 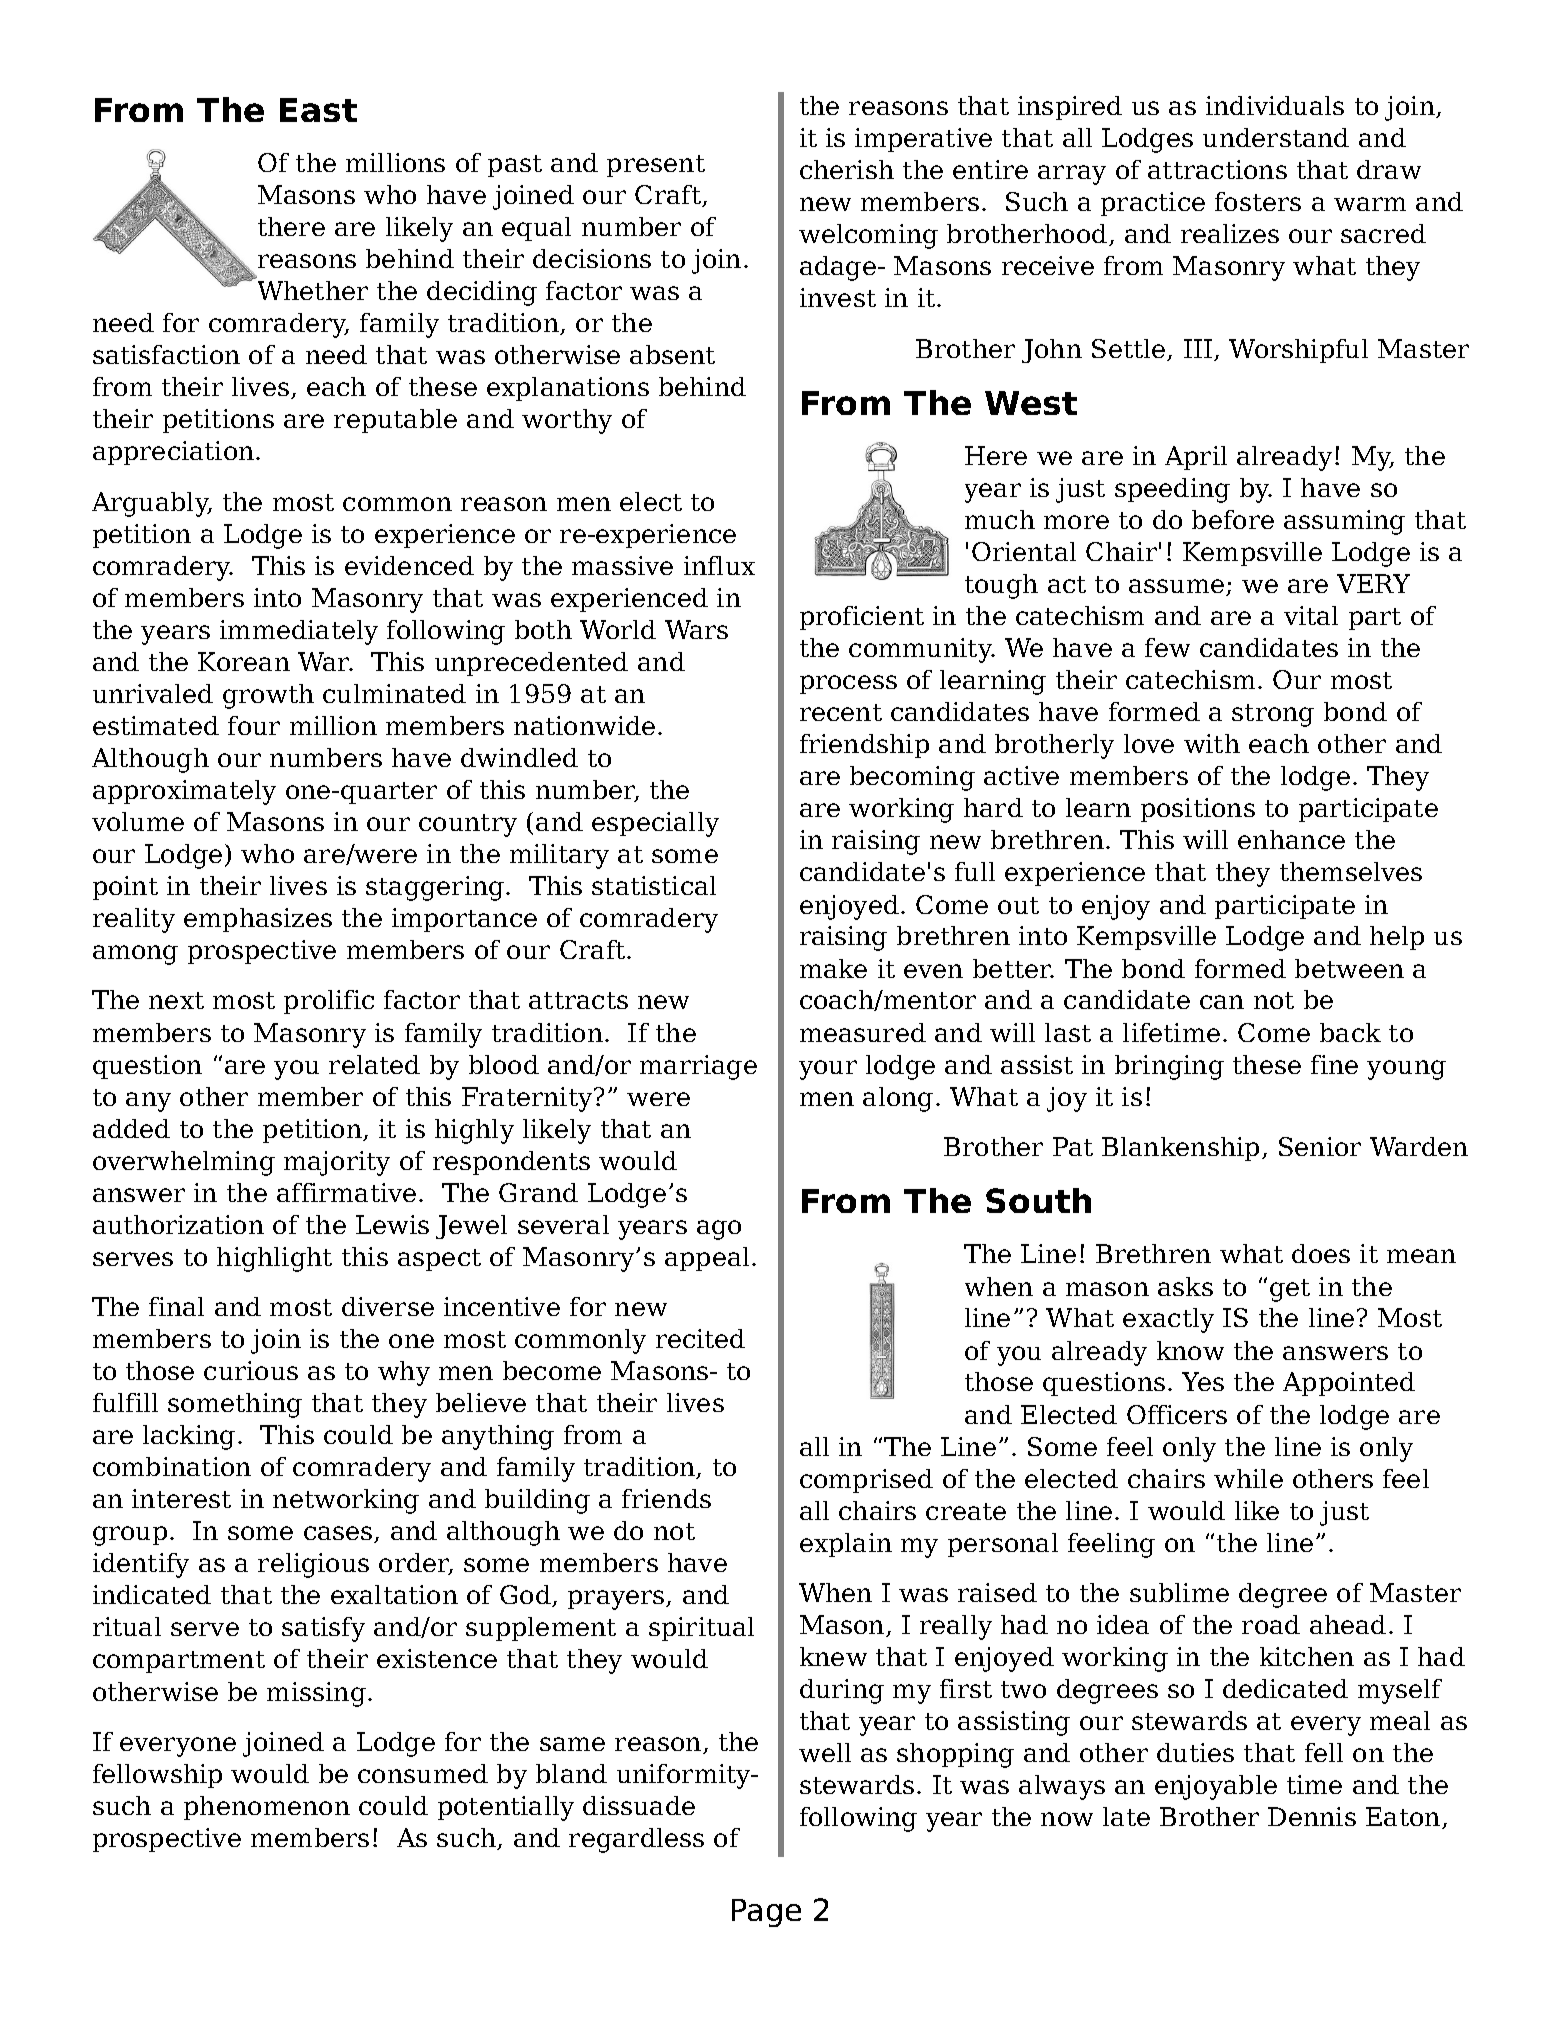 I want to click on cherish, so click(x=847, y=169).
